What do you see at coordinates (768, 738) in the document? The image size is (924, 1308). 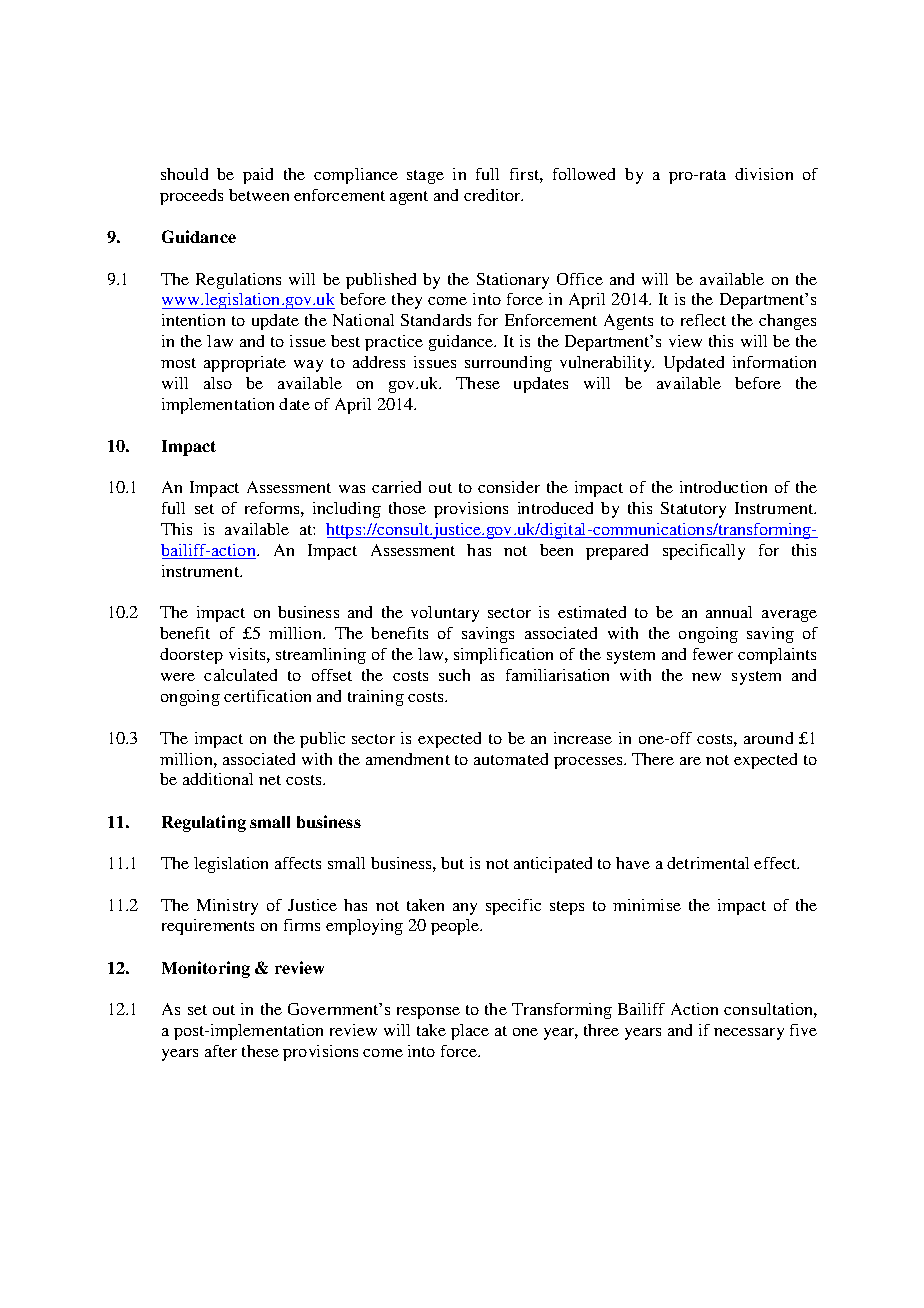 I see `around` at bounding box center [768, 738].
